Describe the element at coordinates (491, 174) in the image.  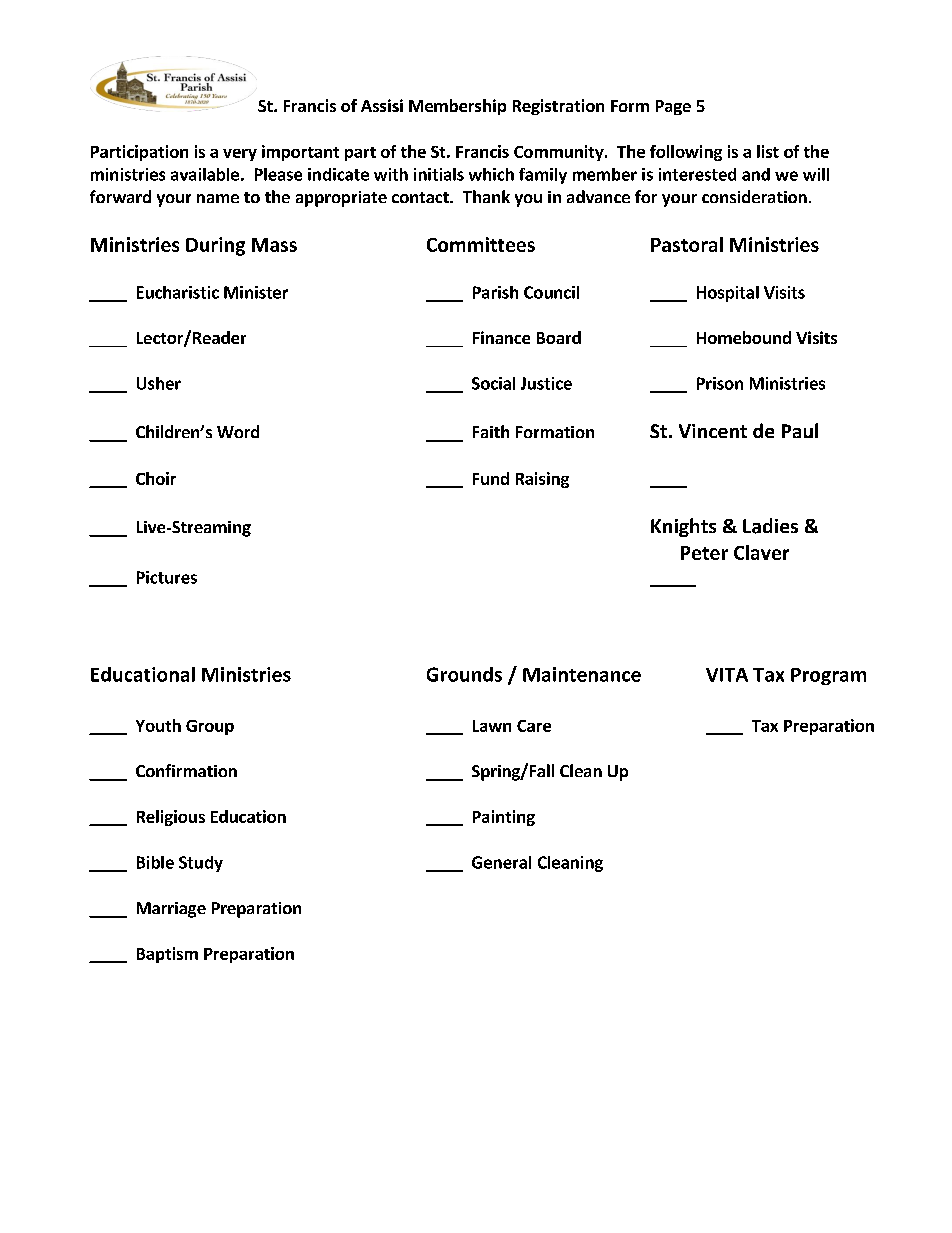
I see `which` at that location.
